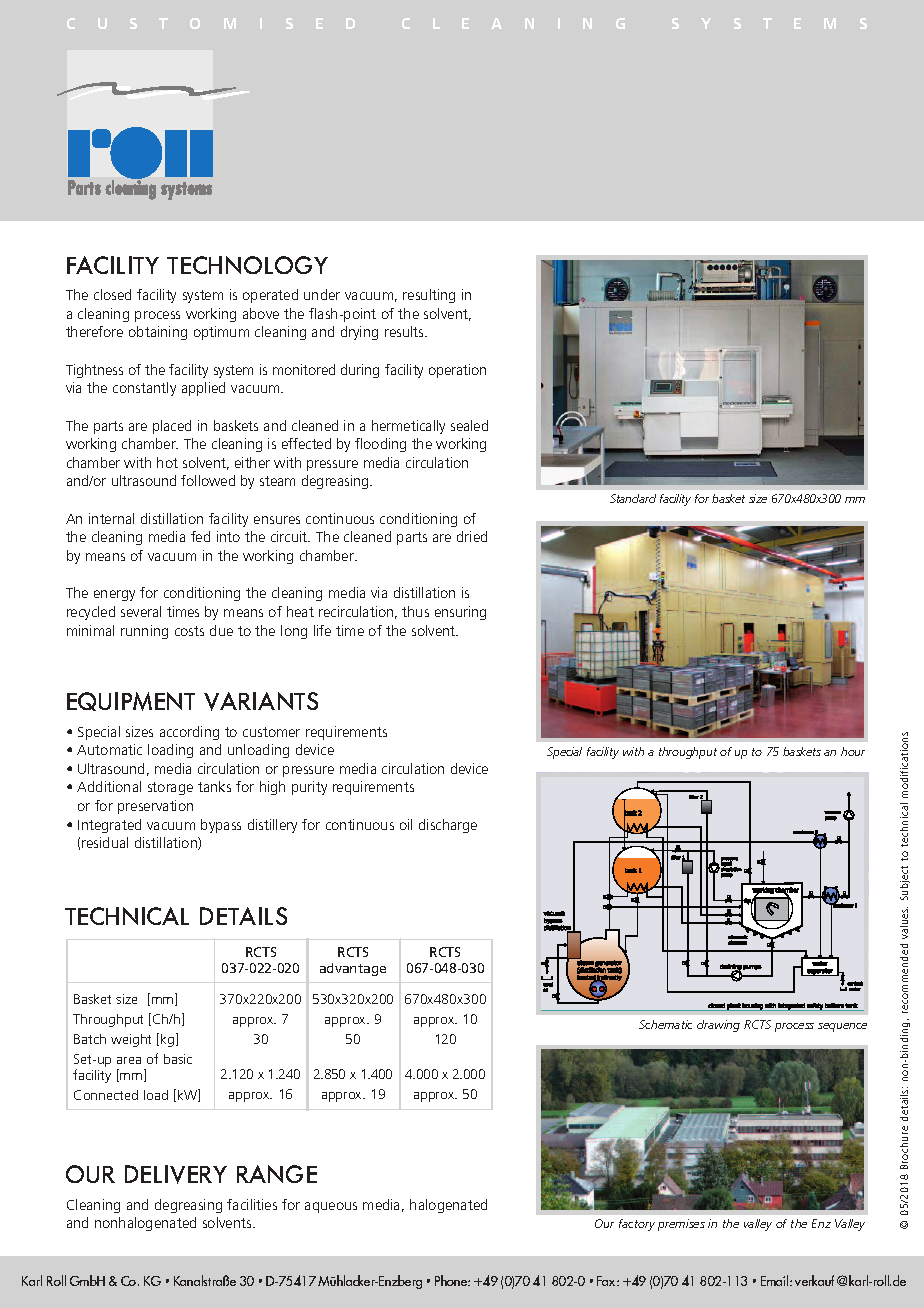 The width and height of the document is (924, 1308). Describe the element at coordinates (633, 498) in the document. I see `Standard` at that location.
